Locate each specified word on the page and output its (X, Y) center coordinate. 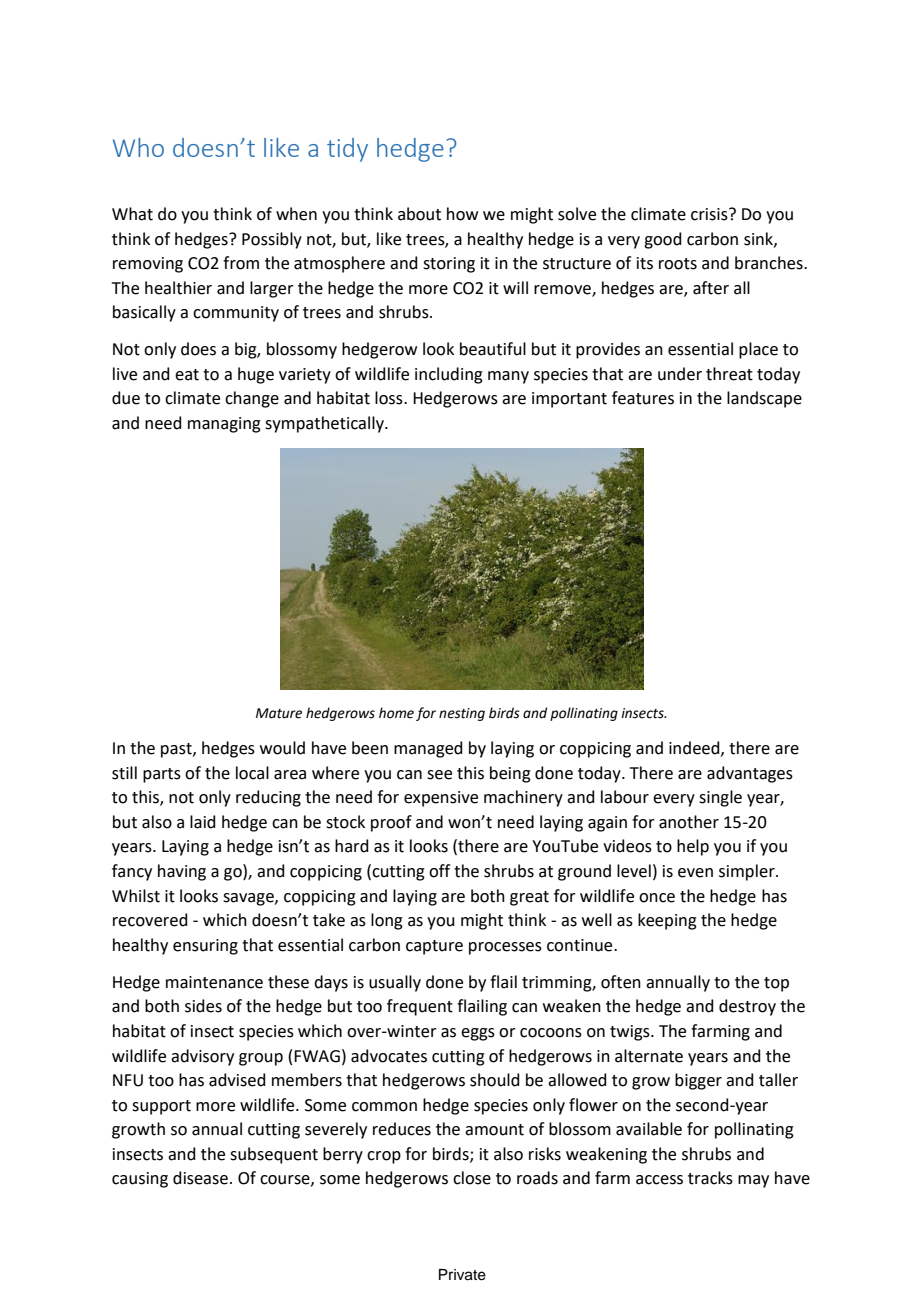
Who (138, 147)
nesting (462, 714)
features (643, 398)
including (449, 375)
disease (200, 1178)
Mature (279, 713)
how (462, 214)
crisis (710, 214)
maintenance (214, 982)
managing (224, 425)
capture (434, 947)
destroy (747, 1007)
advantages (750, 774)
